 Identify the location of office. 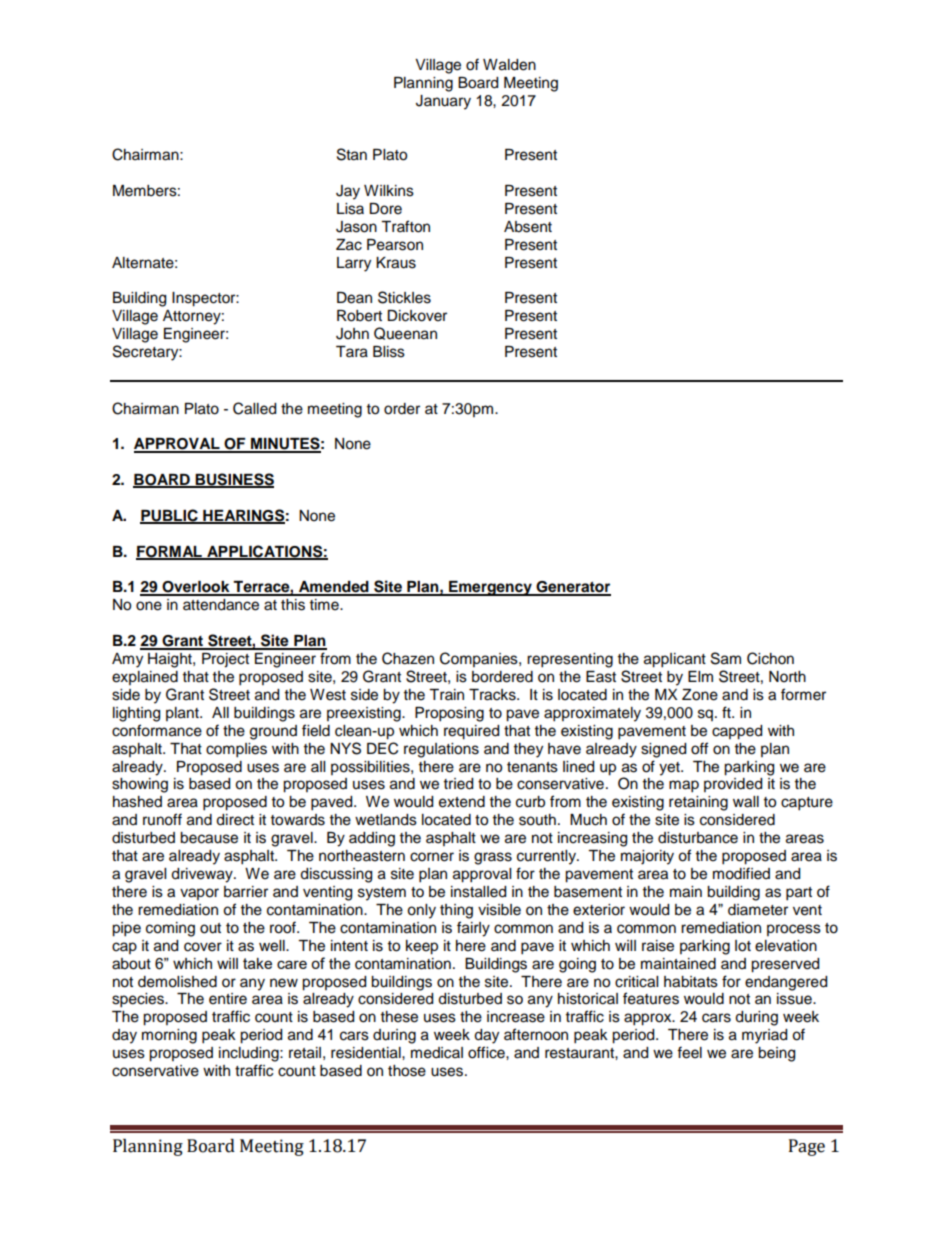
(487, 1052).
